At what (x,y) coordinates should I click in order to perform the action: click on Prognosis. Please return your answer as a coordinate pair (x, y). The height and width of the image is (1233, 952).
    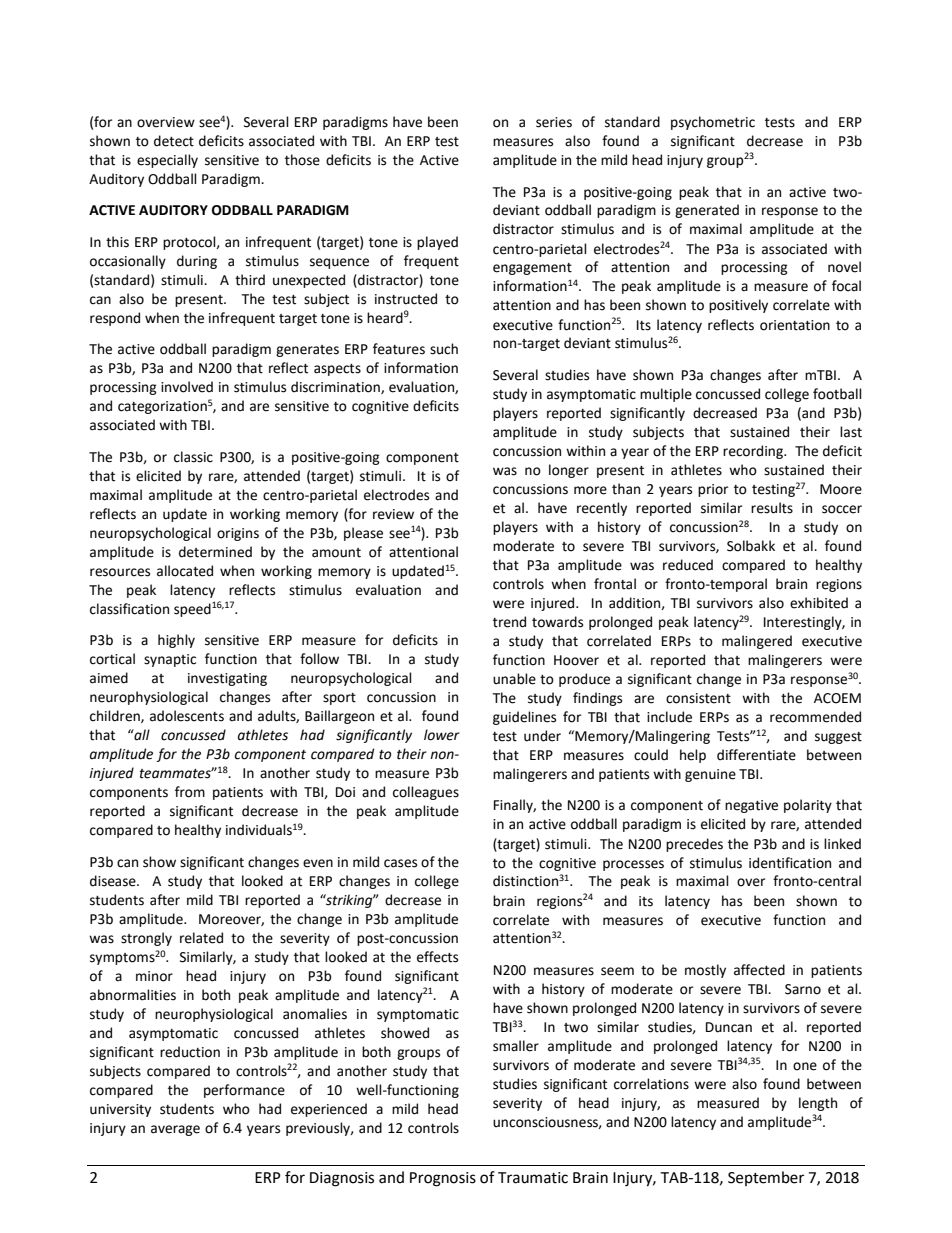
    Looking at the image, I should click on (443, 1179).
